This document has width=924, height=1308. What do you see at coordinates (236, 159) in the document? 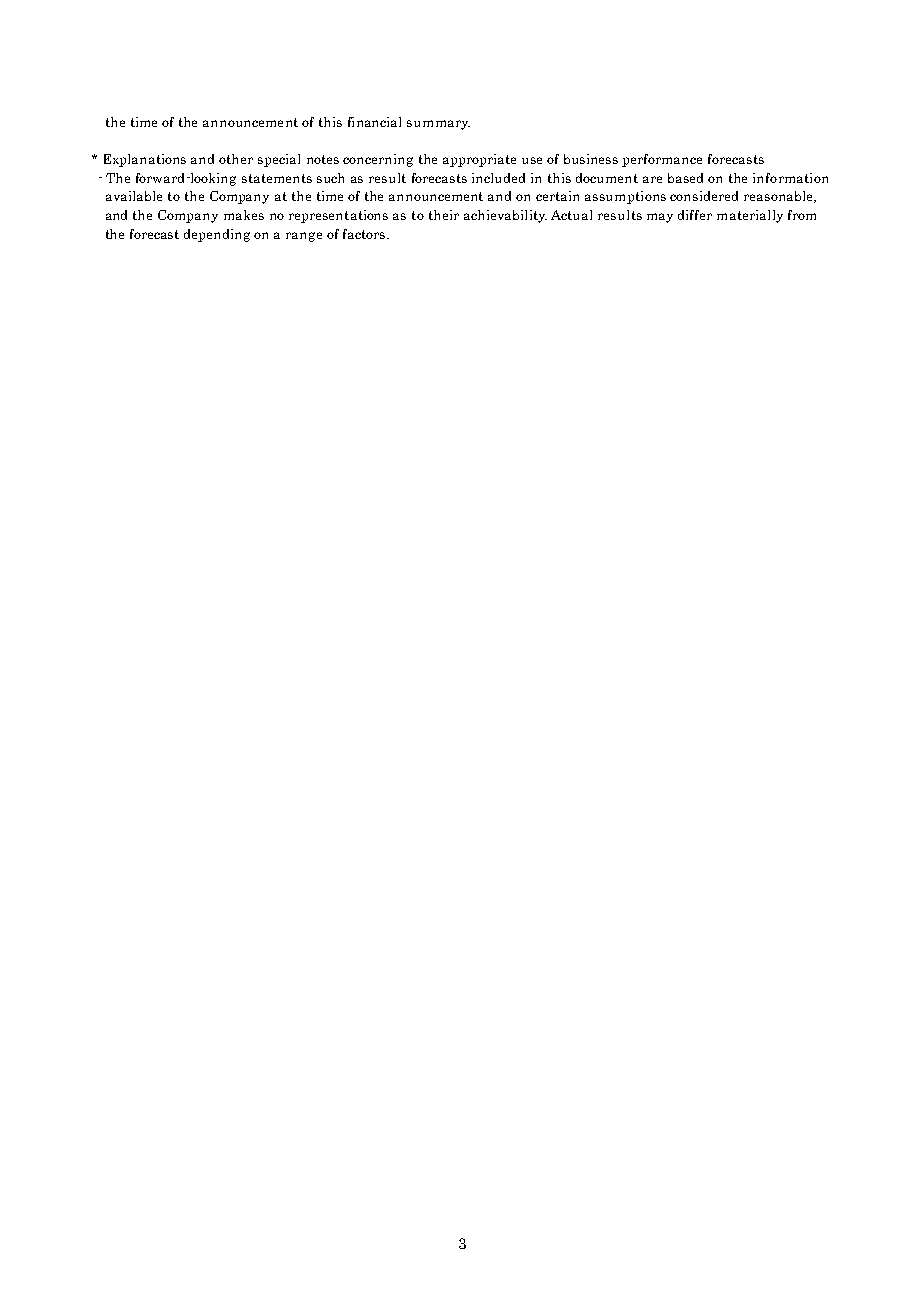
I see `other` at bounding box center [236, 159].
